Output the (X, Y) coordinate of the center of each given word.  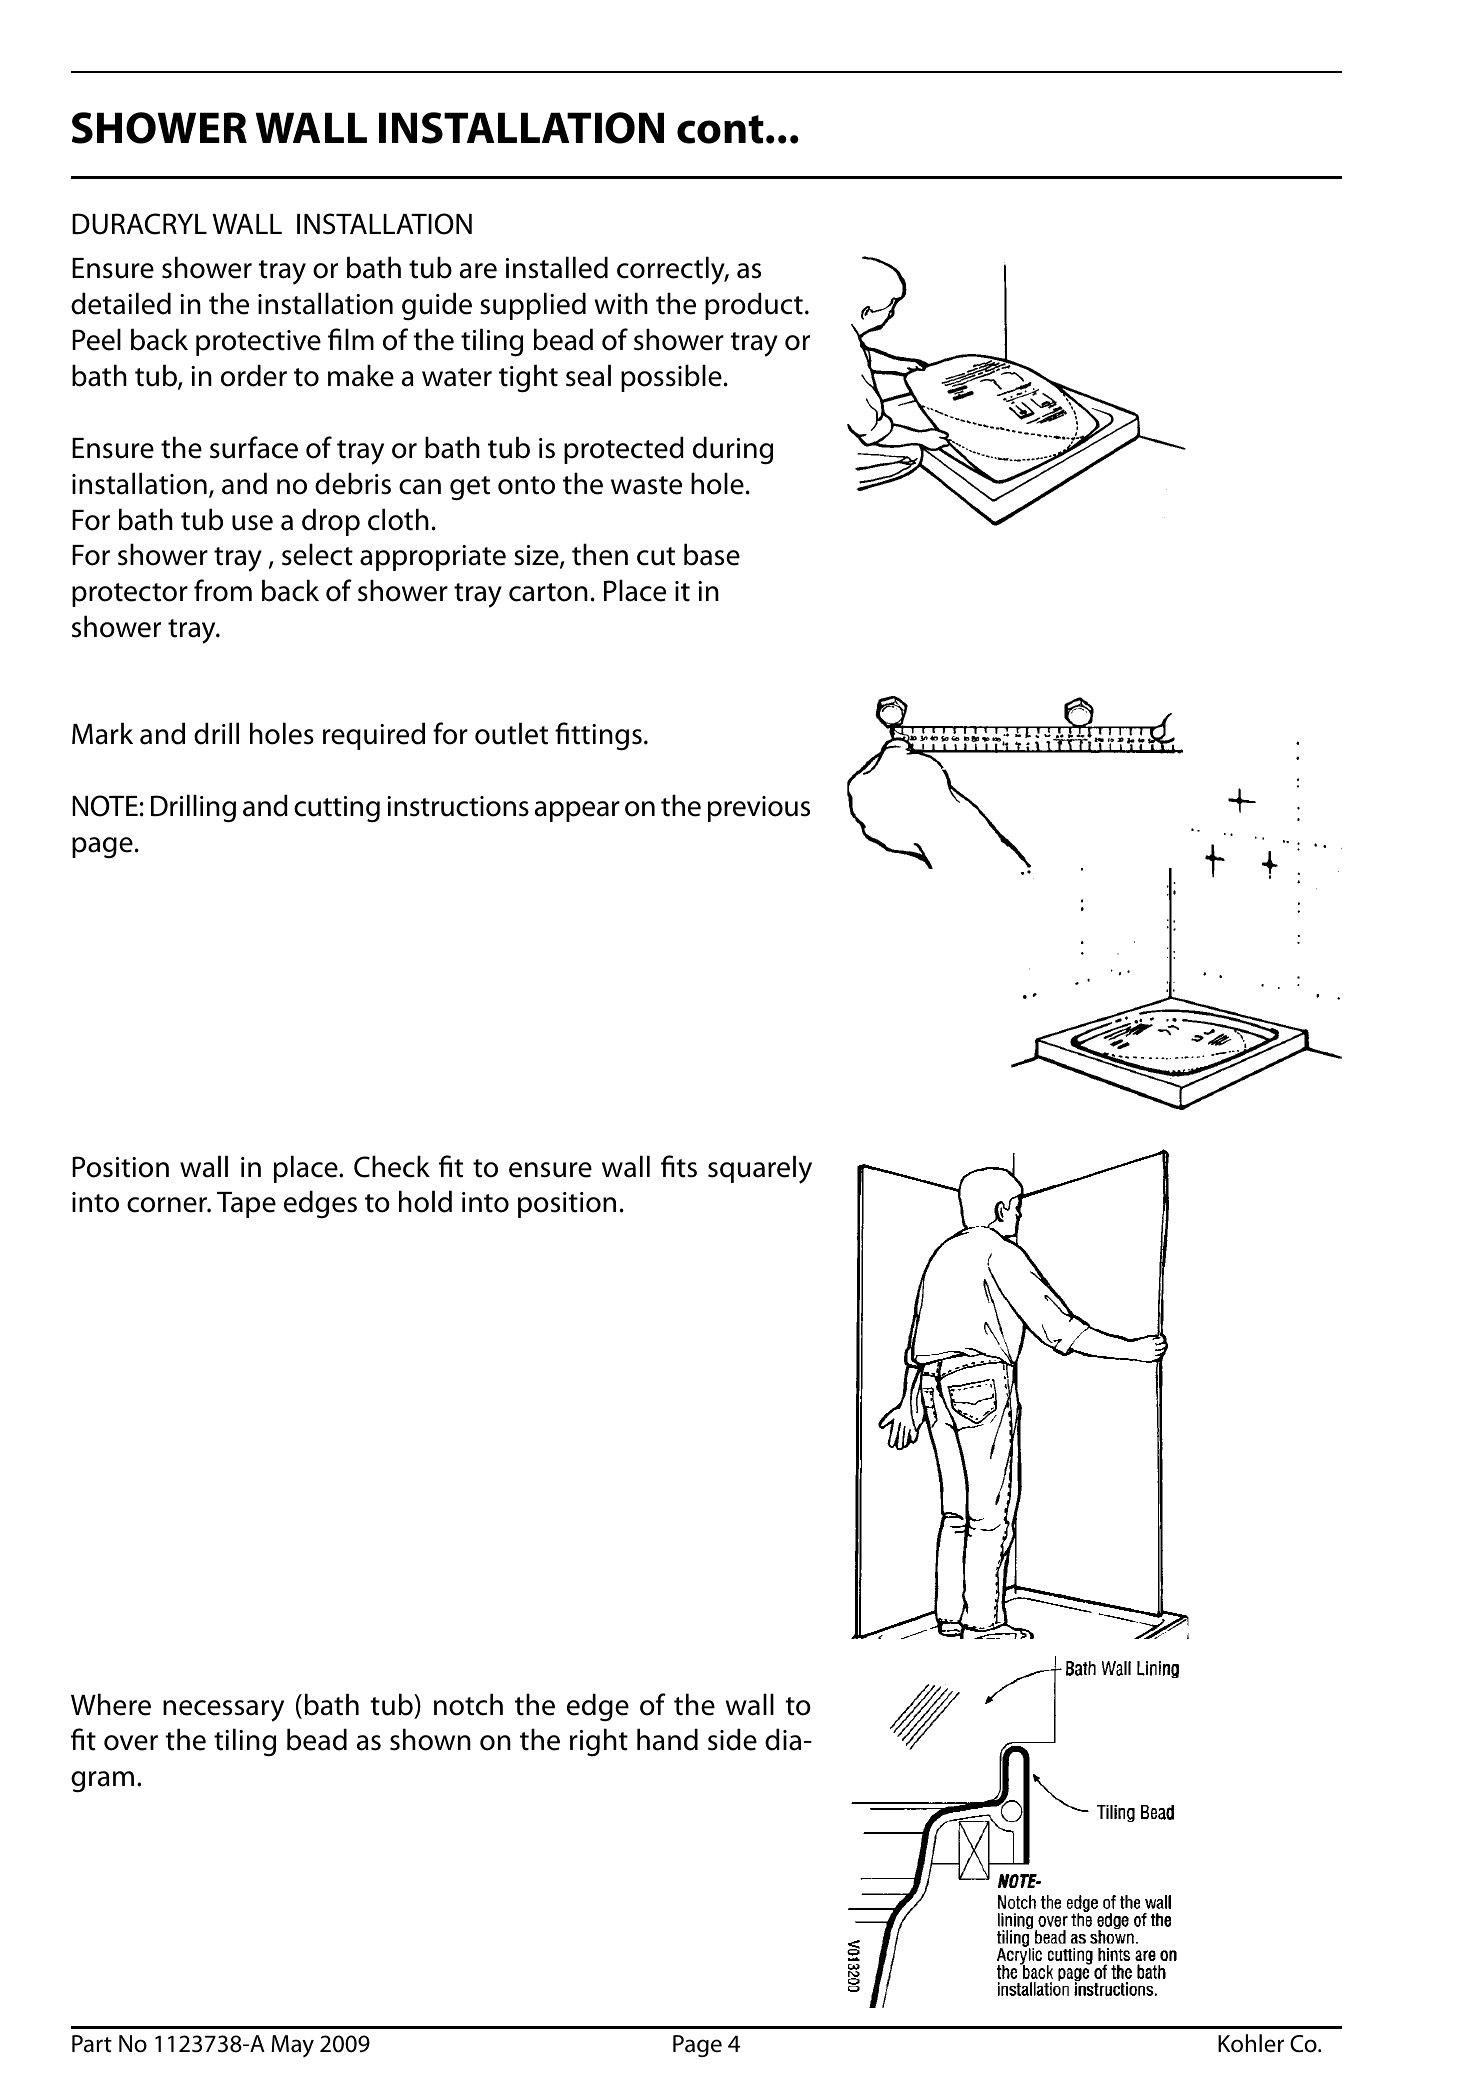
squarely (760, 1169)
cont (720, 129)
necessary (223, 1711)
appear (577, 811)
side (732, 1739)
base (712, 554)
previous (759, 809)
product (754, 306)
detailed (121, 303)
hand (667, 1739)
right (599, 1742)
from (223, 590)
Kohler (1251, 2043)
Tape (246, 1205)
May (292, 2046)
